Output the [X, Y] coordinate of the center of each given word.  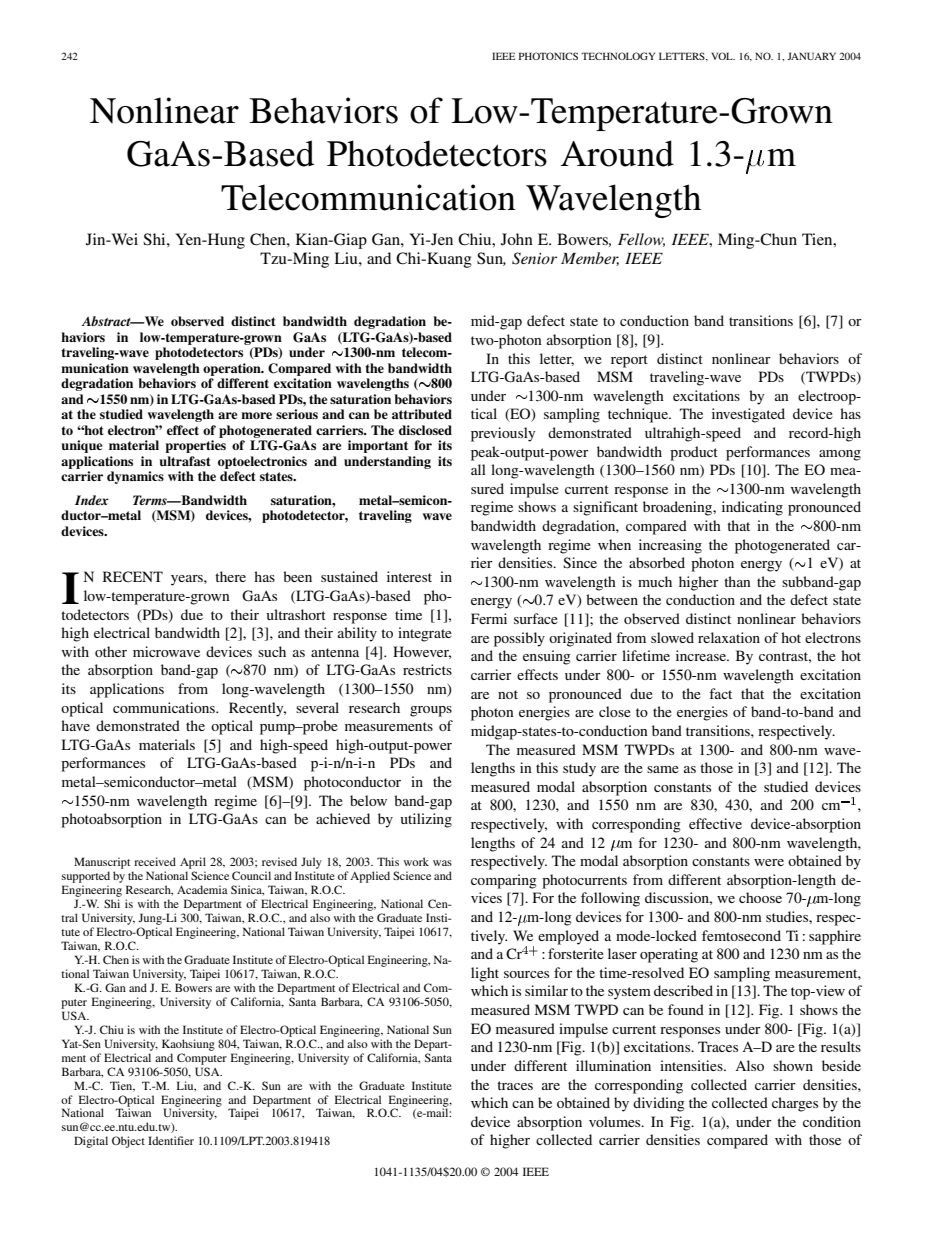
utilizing [426, 820]
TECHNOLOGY [618, 56]
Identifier [171, 1140]
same [663, 769]
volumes [616, 1121]
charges [795, 1104]
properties [195, 446]
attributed [422, 414]
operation [233, 369]
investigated [748, 415]
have [75, 725]
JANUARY [811, 56]
